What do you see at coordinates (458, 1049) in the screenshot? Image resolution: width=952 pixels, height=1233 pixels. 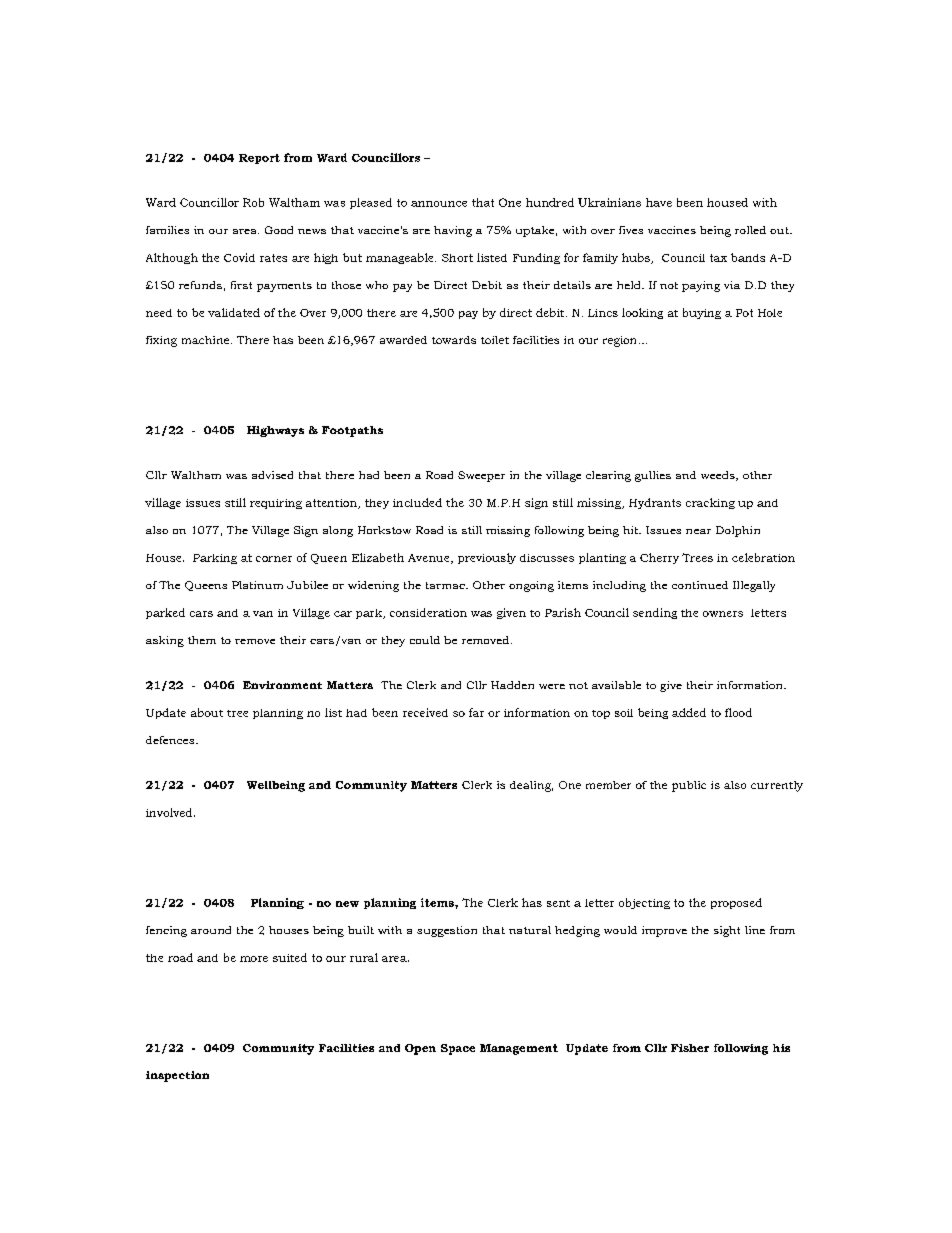 I see `Space` at bounding box center [458, 1049].
